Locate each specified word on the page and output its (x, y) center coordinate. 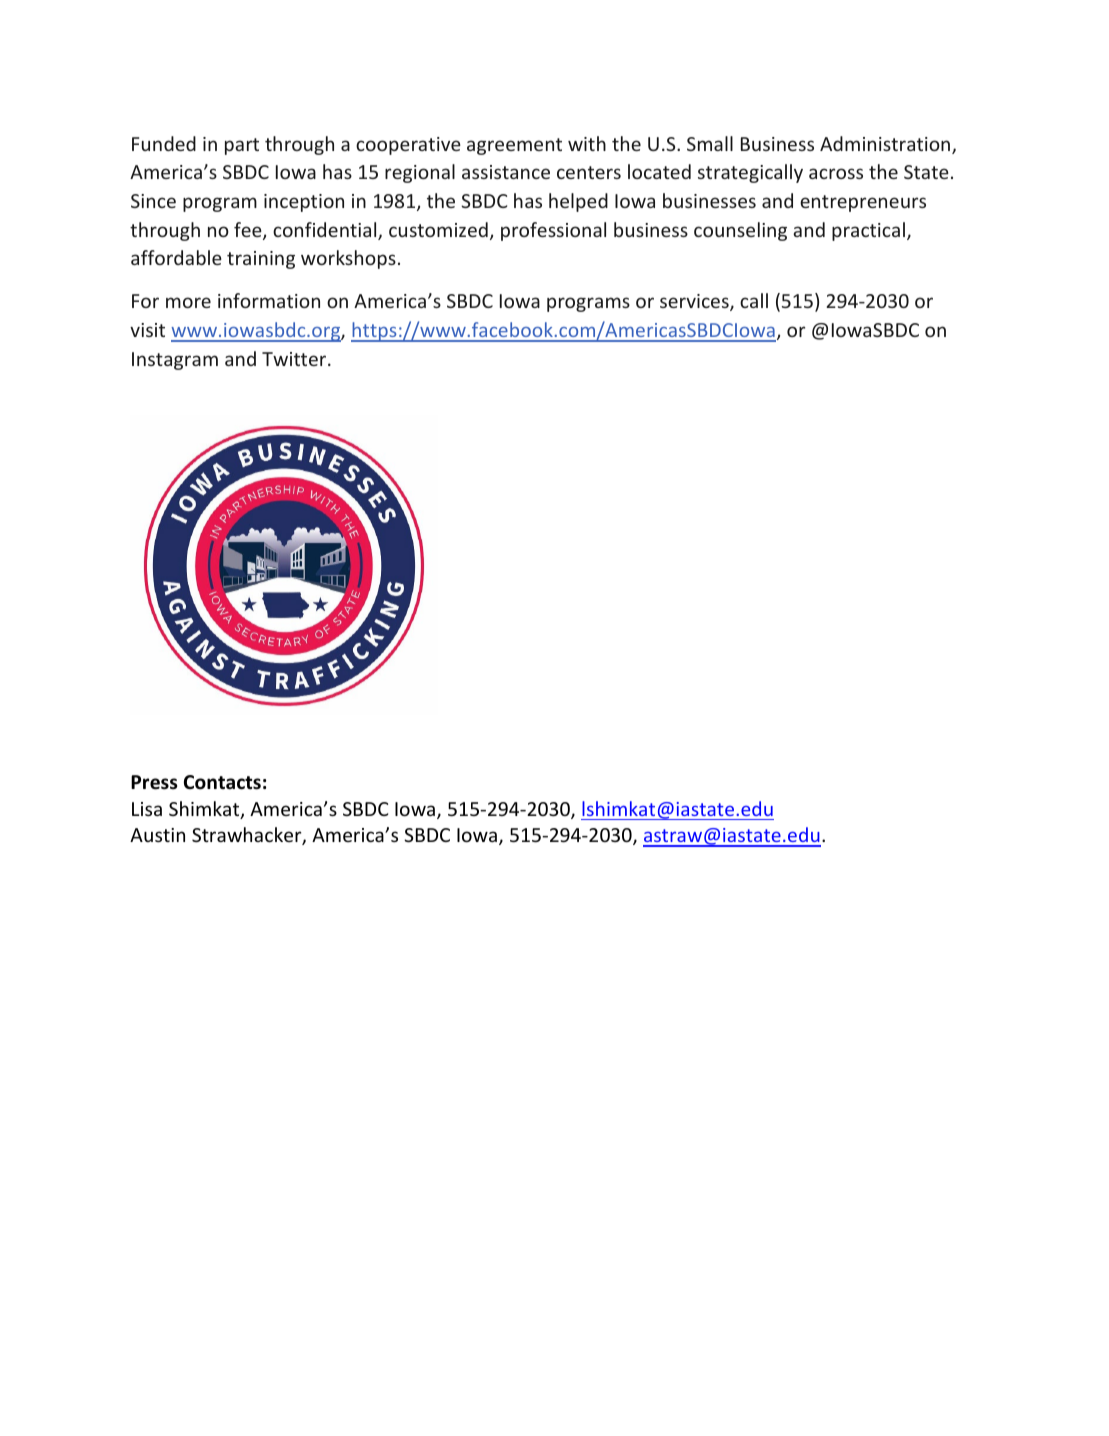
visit (147, 330)
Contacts (222, 782)
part (242, 146)
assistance (506, 172)
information (269, 300)
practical (868, 231)
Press (154, 782)
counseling (740, 231)
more (188, 302)
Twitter (295, 359)
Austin (157, 835)
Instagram (175, 361)
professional (553, 231)
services (695, 302)
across (836, 173)
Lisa (147, 809)
